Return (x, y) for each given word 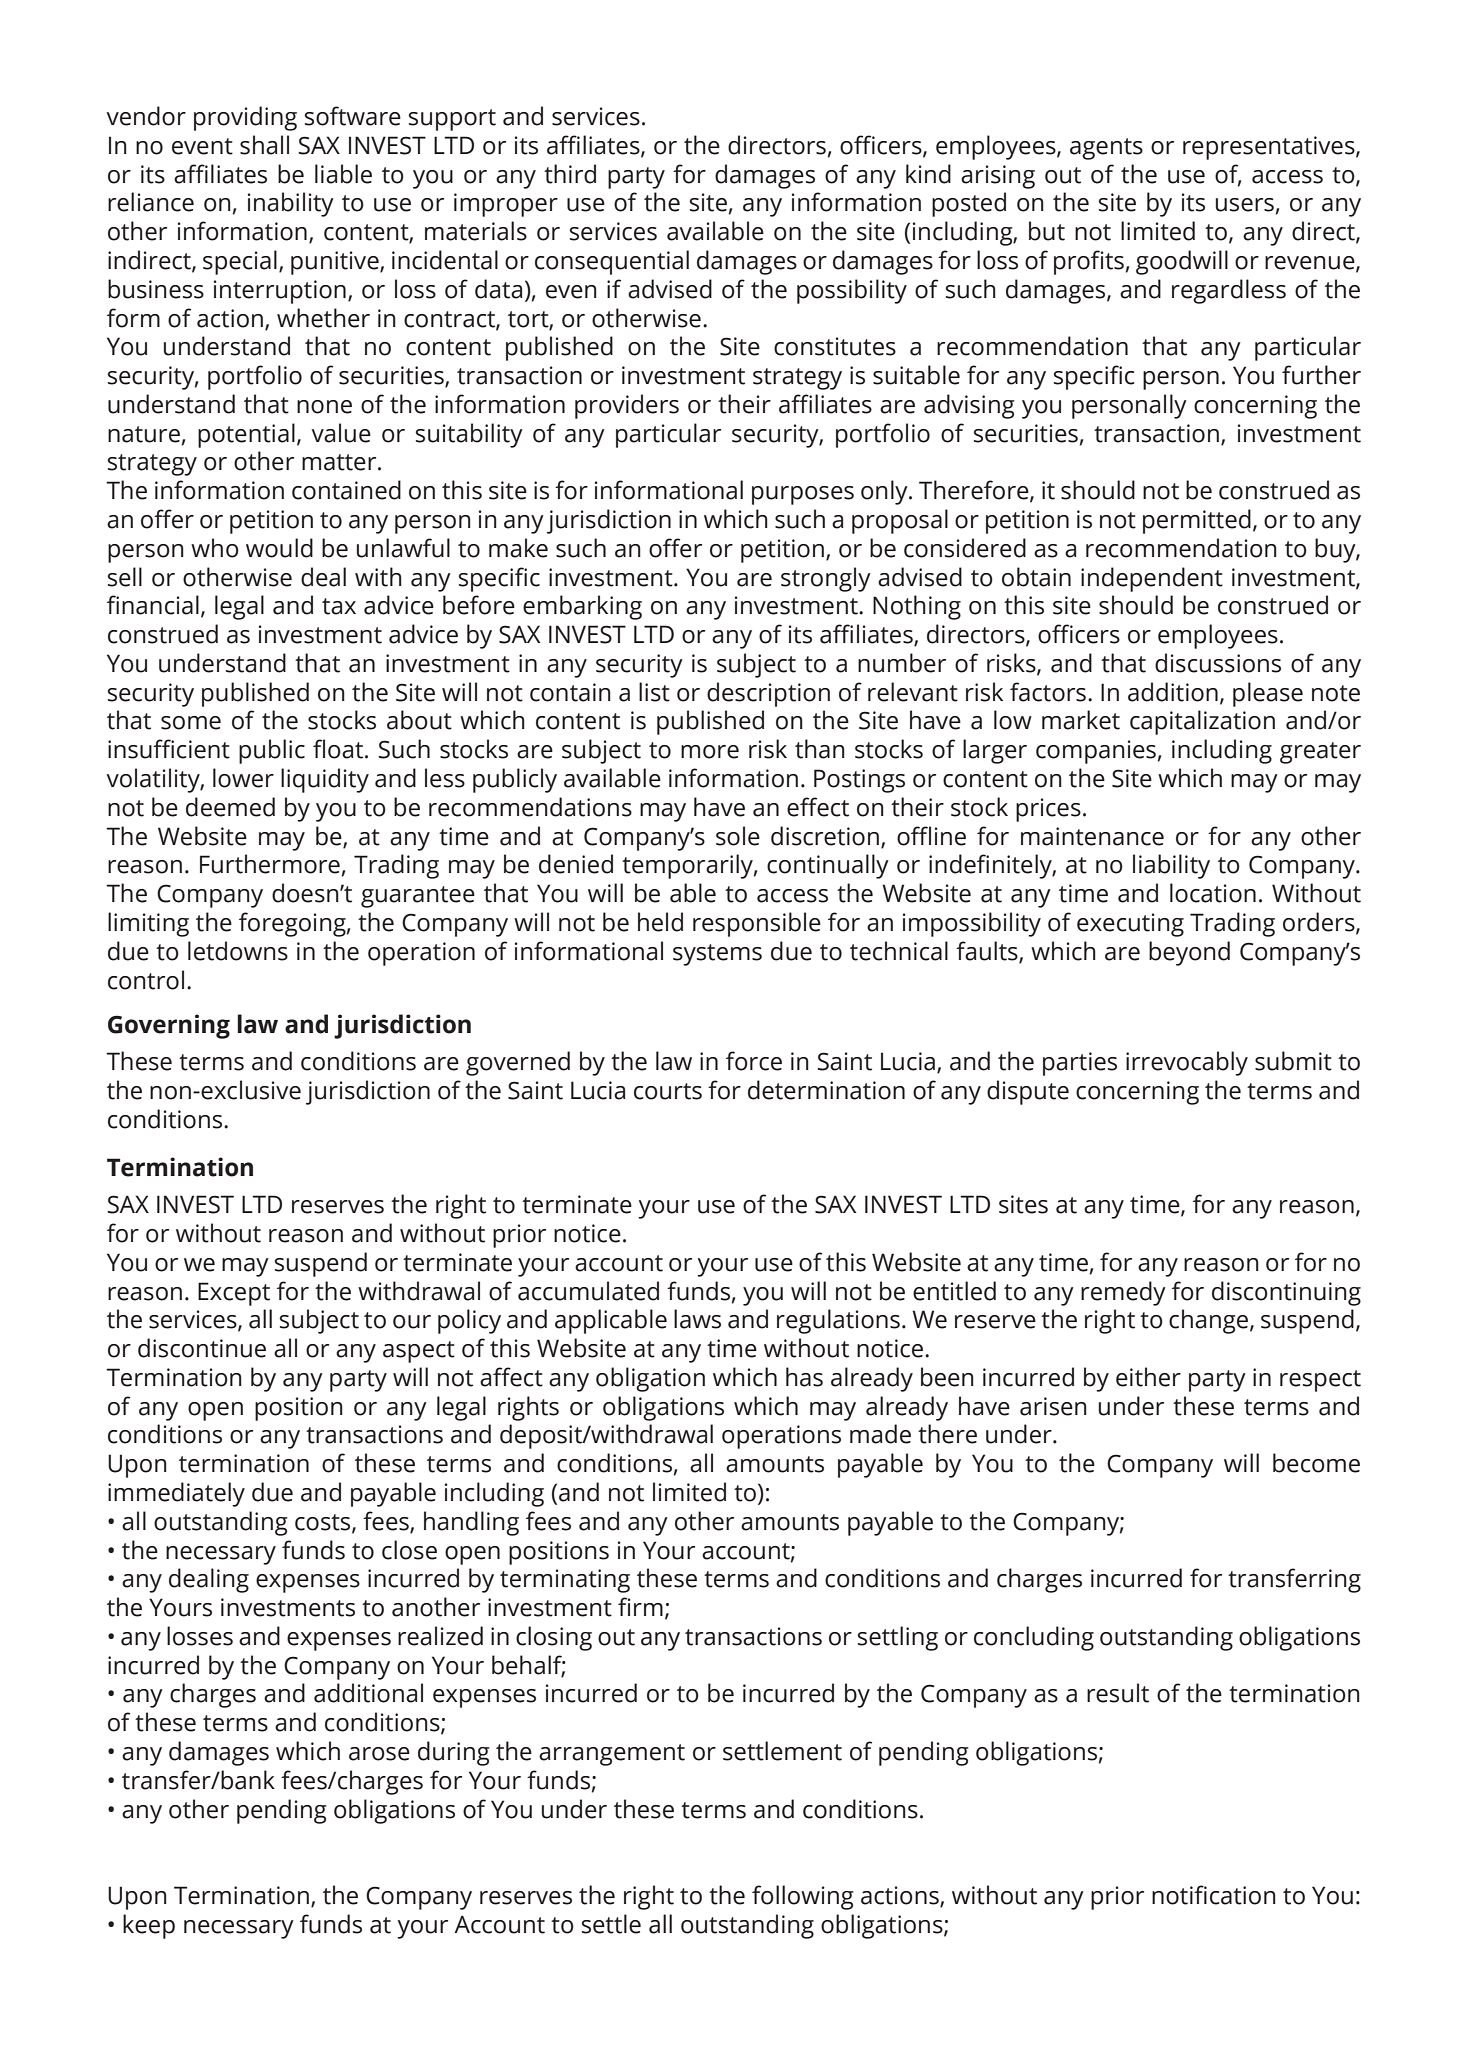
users (1245, 205)
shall (264, 145)
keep (149, 1926)
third (570, 174)
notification (1214, 1895)
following (803, 1897)
